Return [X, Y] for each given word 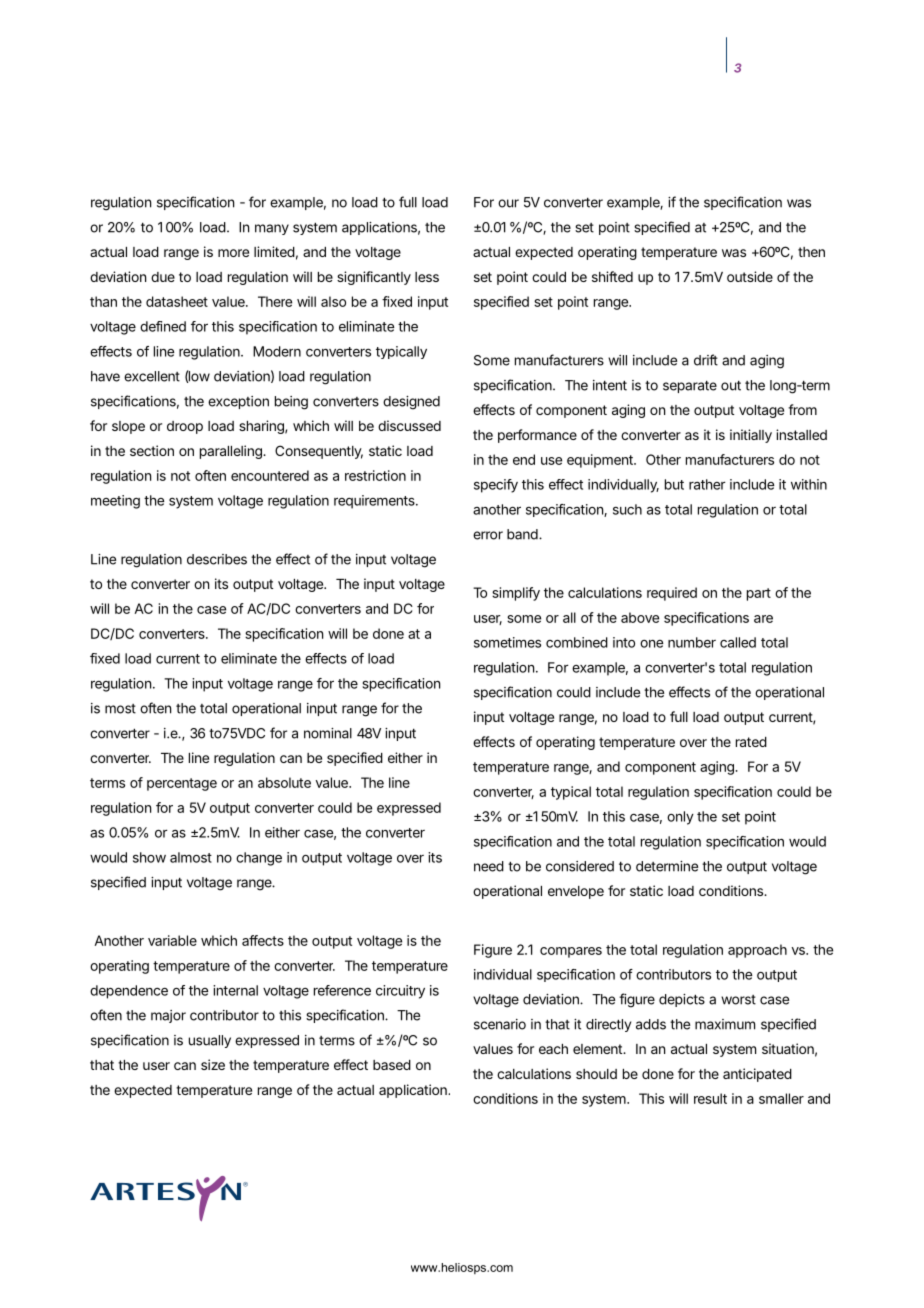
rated [751, 742]
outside [750, 276]
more [233, 253]
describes [217, 559]
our [508, 203]
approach [757, 951]
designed [411, 403]
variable [172, 940]
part [759, 594]
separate [690, 386]
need [489, 866]
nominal [328, 733]
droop [185, 427]
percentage [182, 784]
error [488, 535]
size [213, 1064]
